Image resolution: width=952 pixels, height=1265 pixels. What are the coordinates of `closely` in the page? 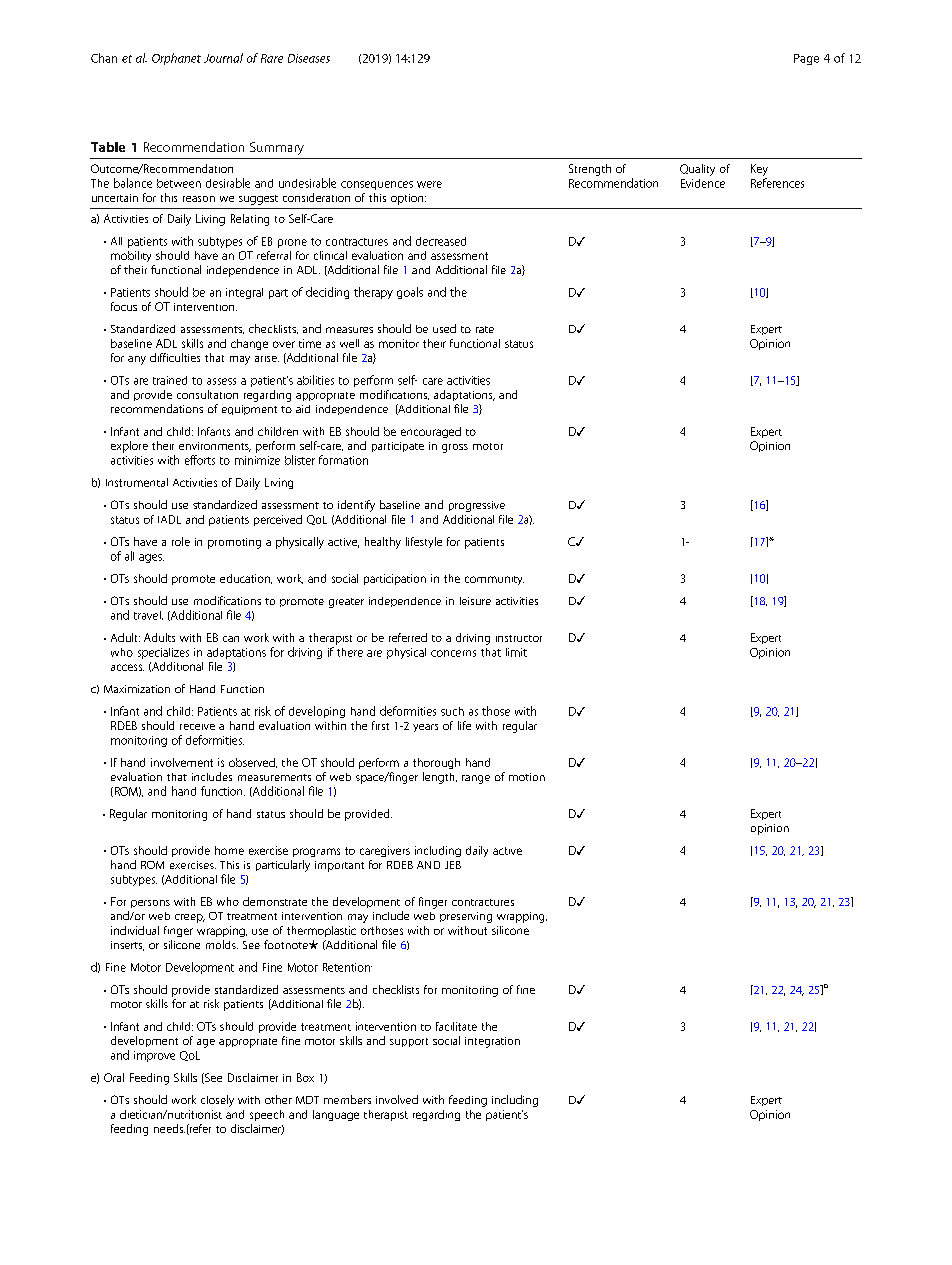 It's located at (217, 1101).
